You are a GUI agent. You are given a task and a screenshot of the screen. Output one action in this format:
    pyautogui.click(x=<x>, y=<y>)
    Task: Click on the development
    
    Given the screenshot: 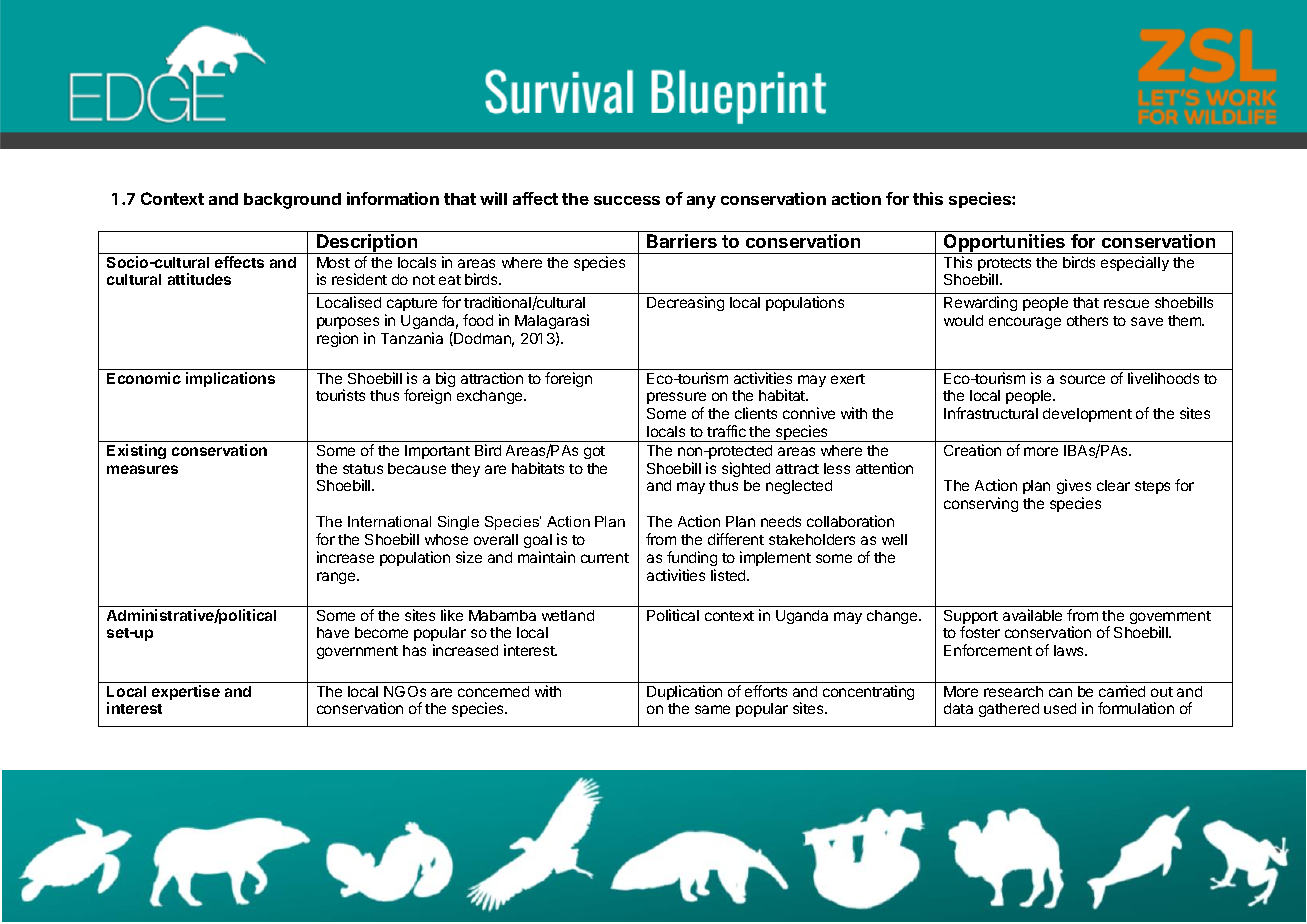 What is the action you would take?
    pyautogui.click(x=1087, y=415)
